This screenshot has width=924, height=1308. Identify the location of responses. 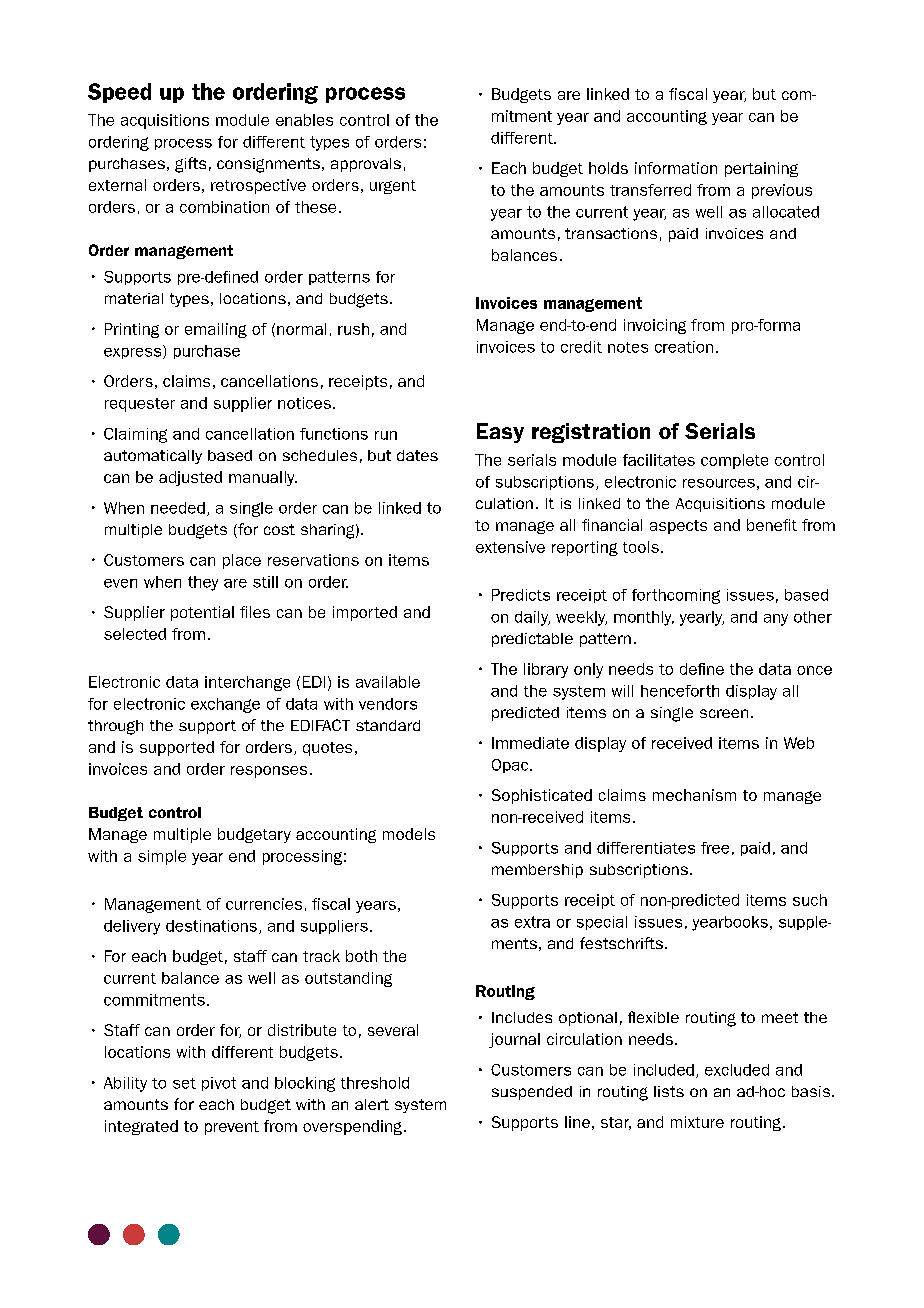
(269, 772).
